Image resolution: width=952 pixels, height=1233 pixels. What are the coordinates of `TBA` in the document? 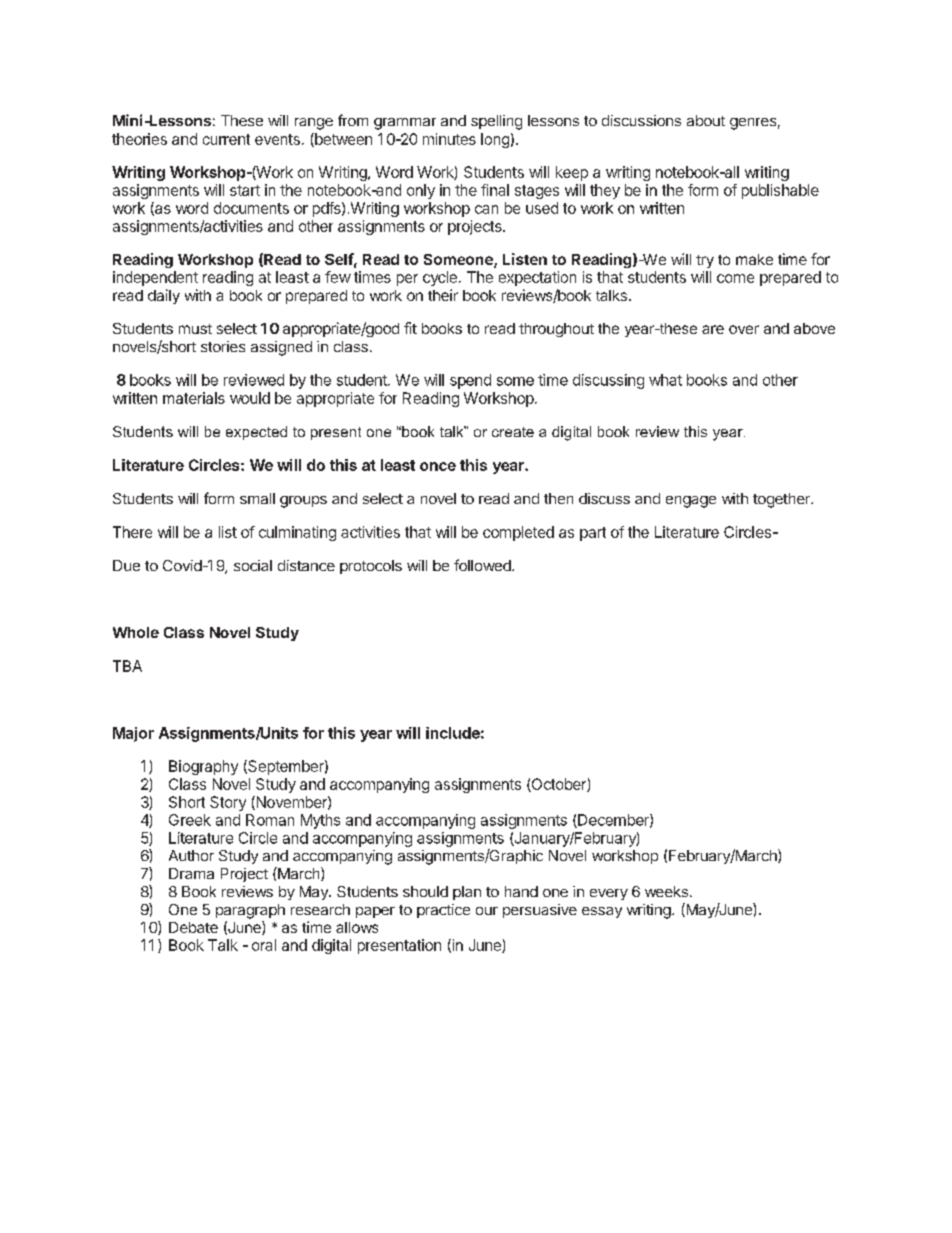 It's located at (127, 666).
